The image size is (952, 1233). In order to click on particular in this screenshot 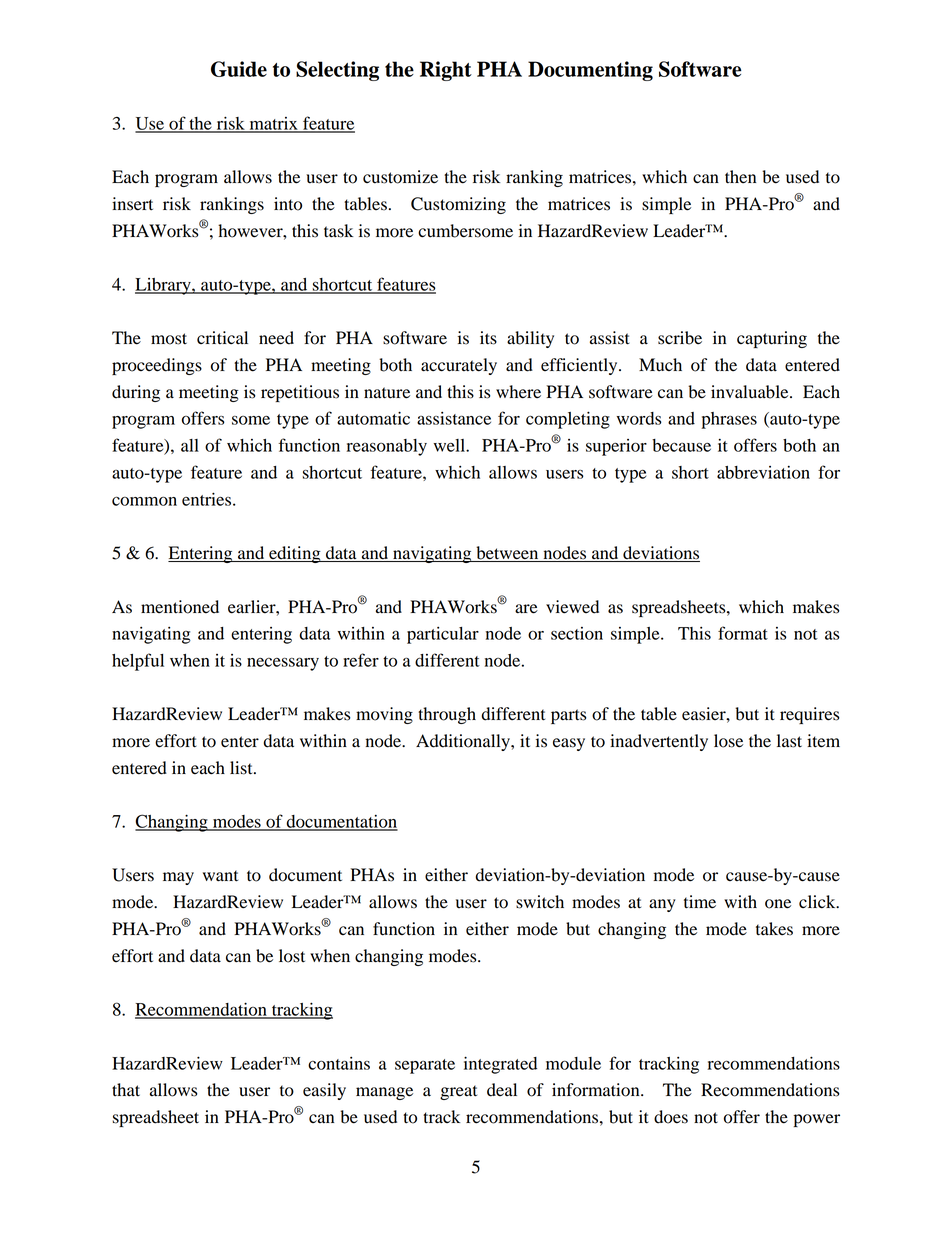, I will do `click(443, 635)`.
